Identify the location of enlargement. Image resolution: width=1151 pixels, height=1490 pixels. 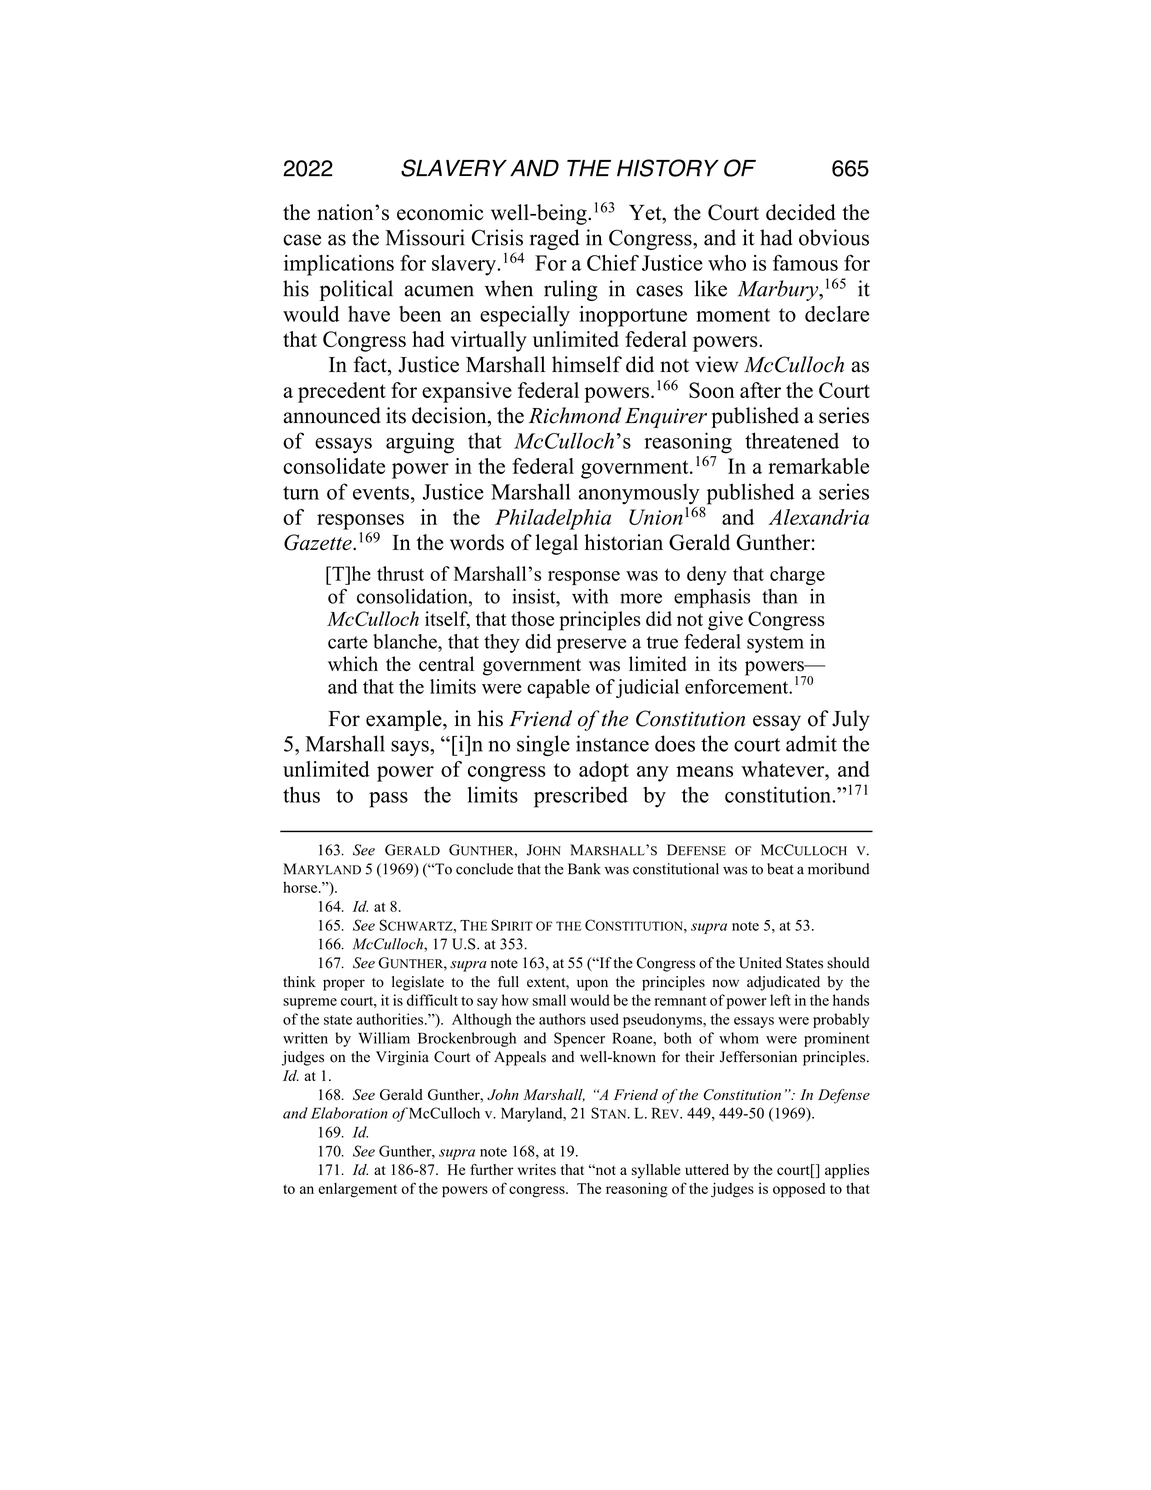
(357, 1190).
